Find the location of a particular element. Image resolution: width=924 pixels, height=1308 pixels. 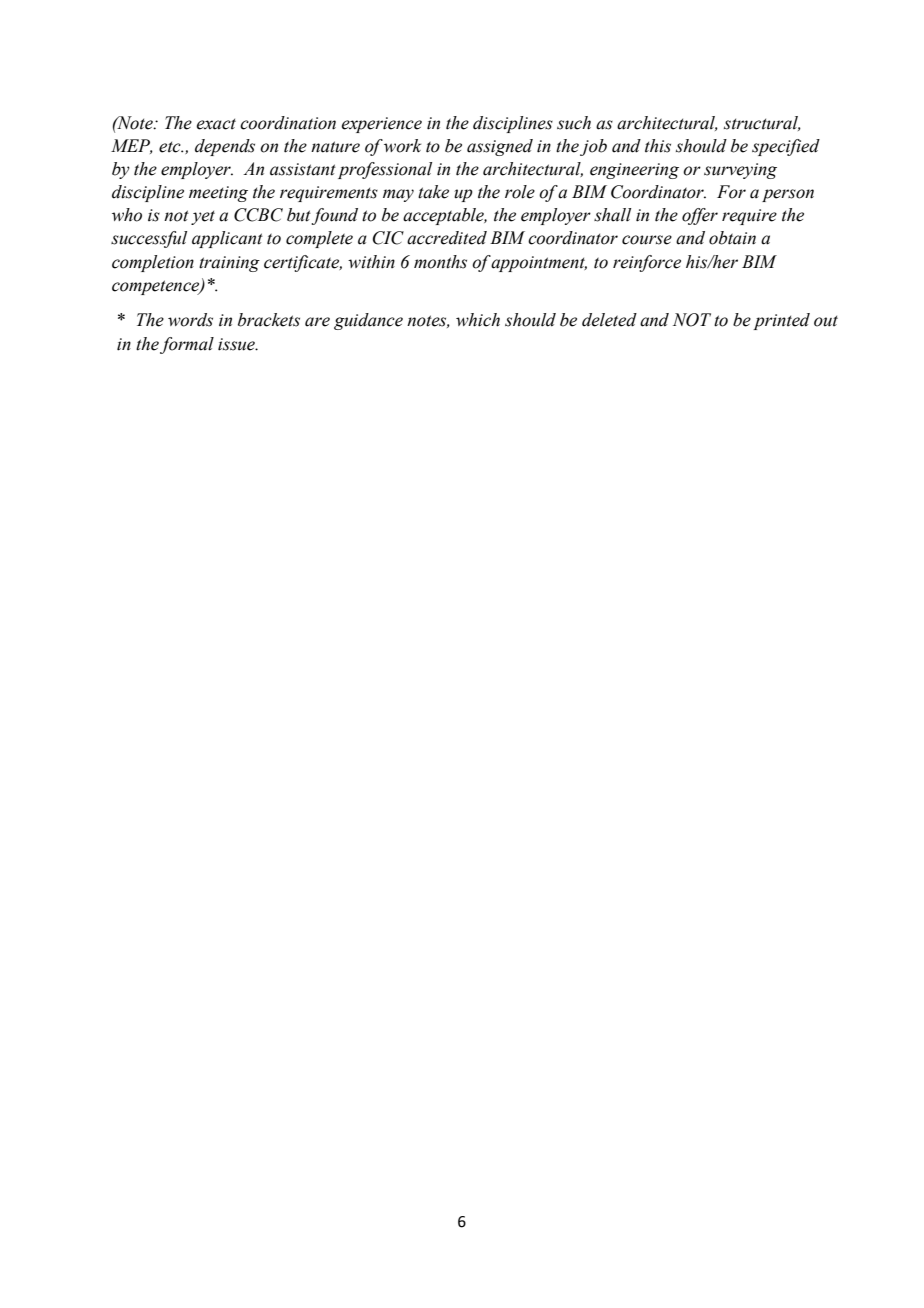

obtain is located at coordinates (732, 238).
